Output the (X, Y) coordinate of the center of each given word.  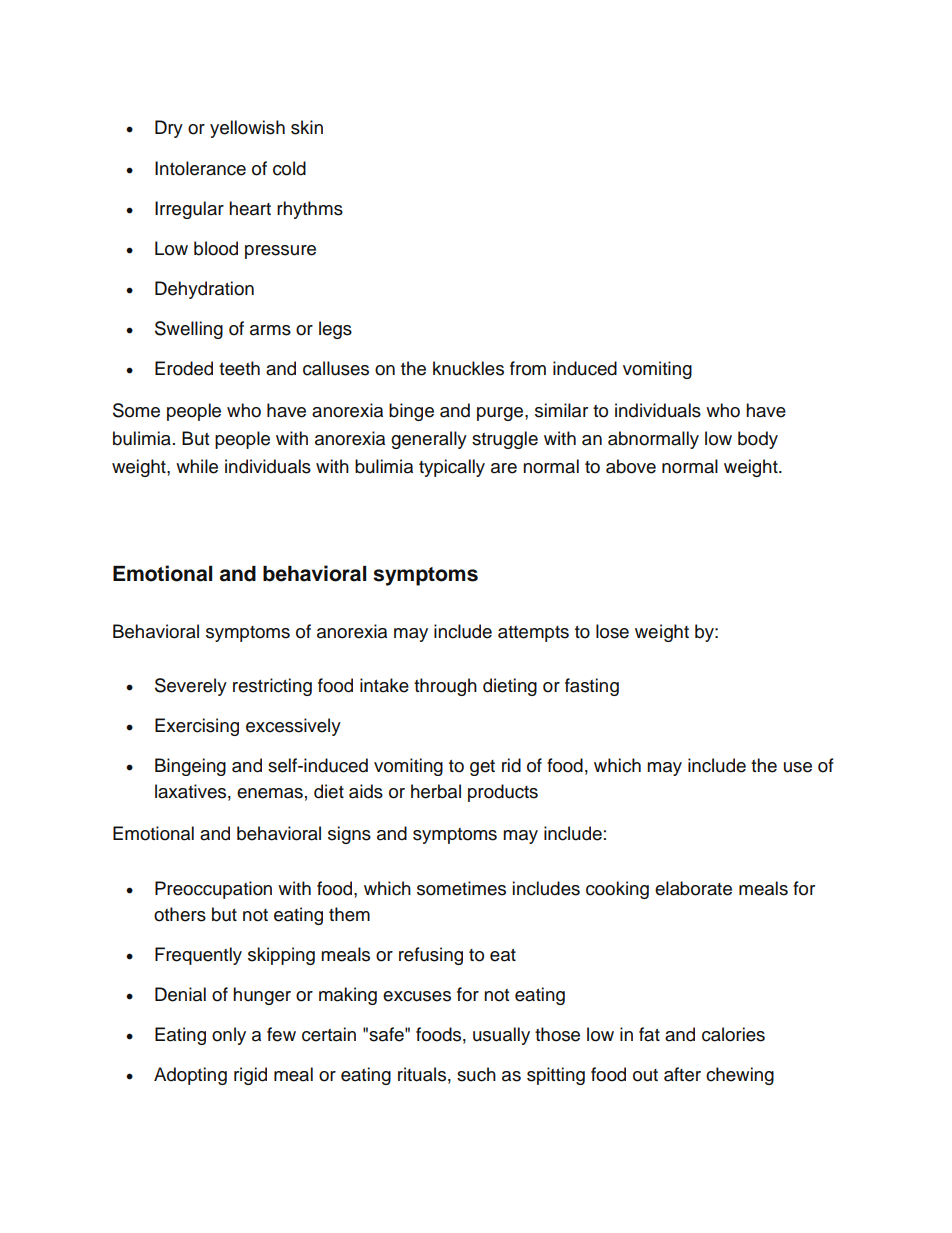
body (758, 440)
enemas (270, 793)
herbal (436, 791)
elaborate (693, 888)
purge (501, 414)
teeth (239, 368)
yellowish (247, 129)
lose (612, 631)
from (528, 368)
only (229, 1036)
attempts (533, 634)
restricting (272, 687)
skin (307, 127)
